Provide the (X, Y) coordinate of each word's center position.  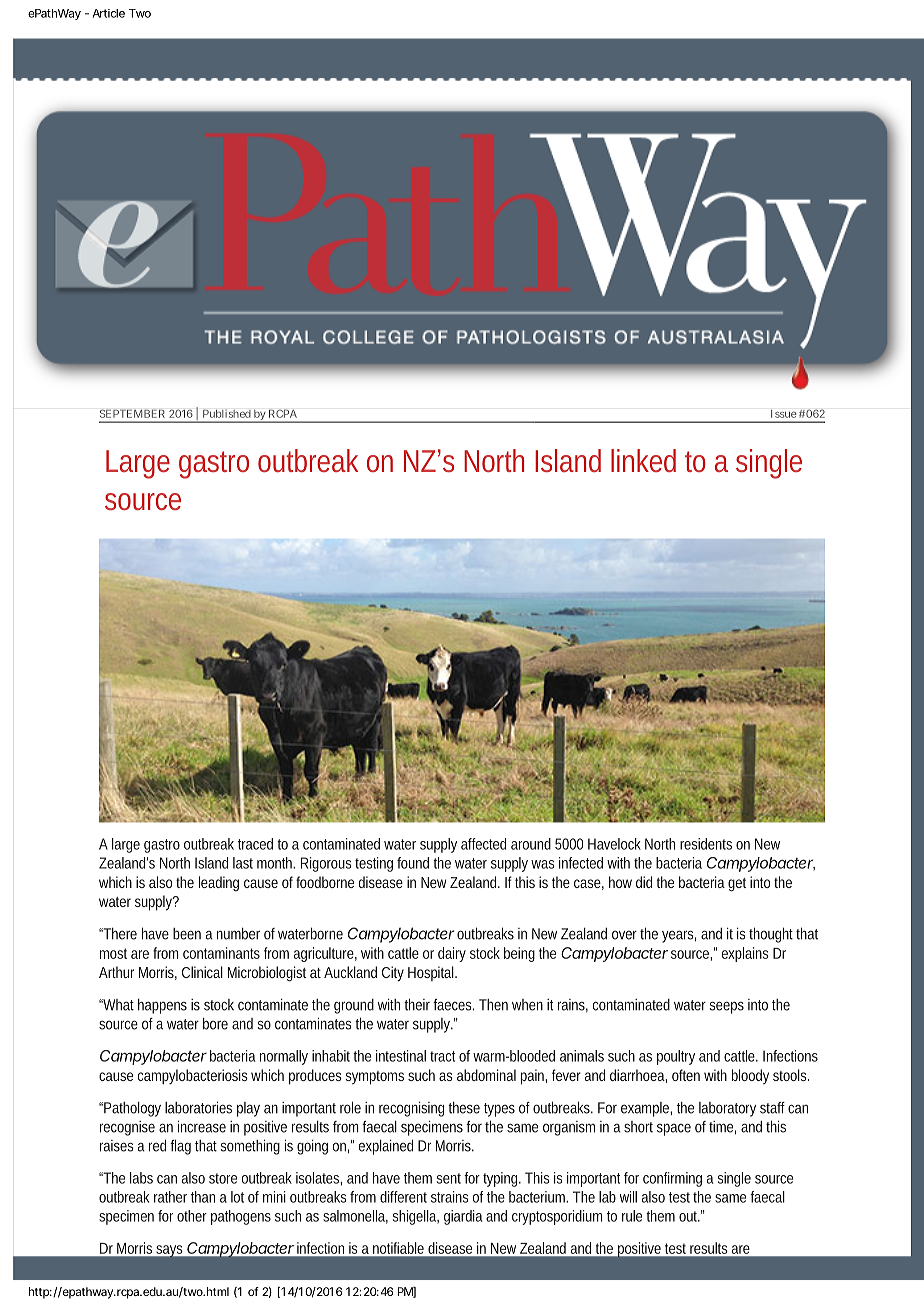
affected (483, 844)
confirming (672, 1179)
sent (449, 1178)
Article (109, 13)
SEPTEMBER (132, 413)
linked (643, 460)
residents (706, 844)
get (737, 885)
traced (255, 844)
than (203, 1197)
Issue (784, 414)
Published (227, 413)
